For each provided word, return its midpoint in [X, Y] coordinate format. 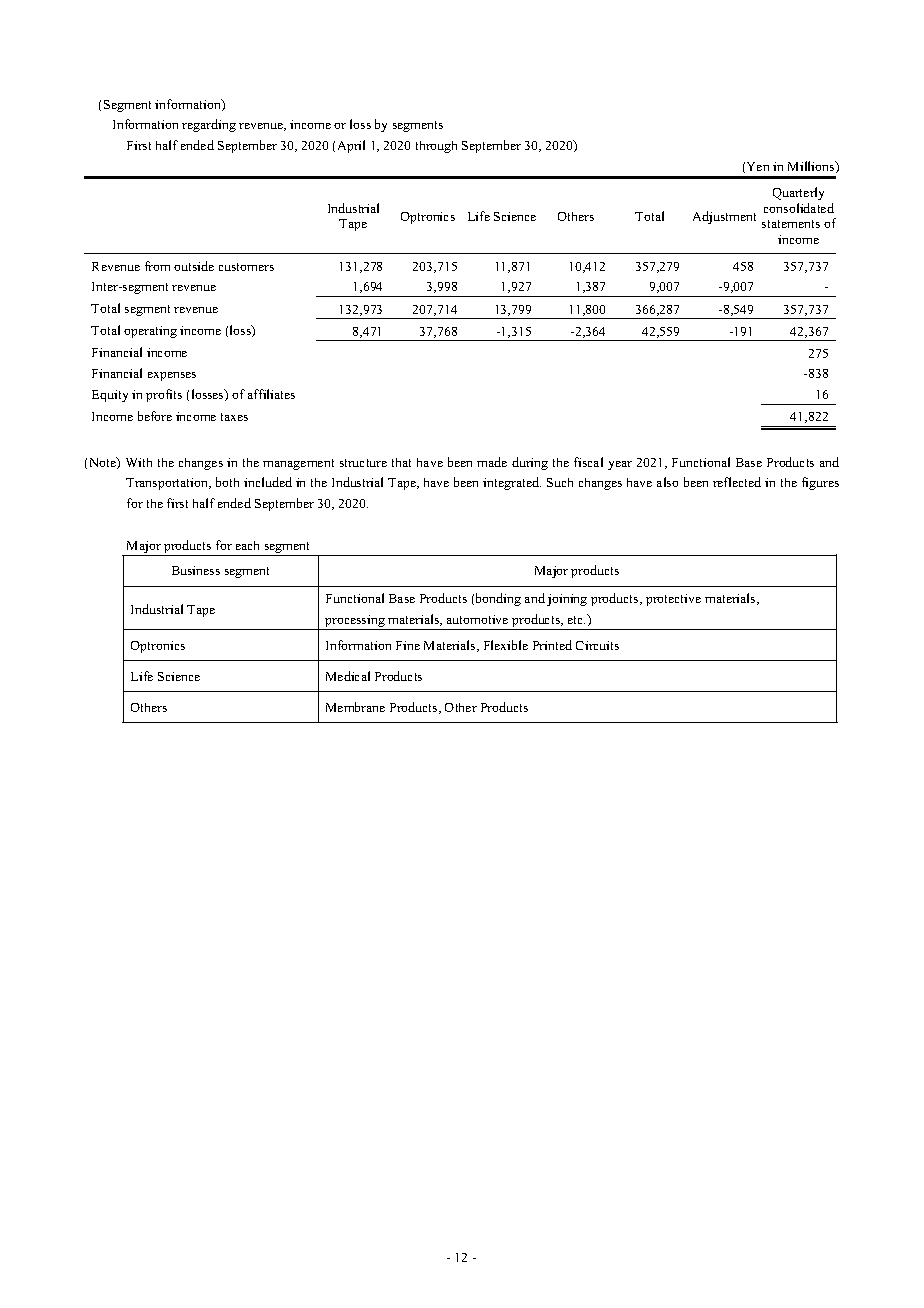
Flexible [506, 645]
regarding [209, 125]
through [436, 147]
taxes [234, 417]
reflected [737, 482]
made [492, 462]
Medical [348, 676]
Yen [758, 166]
